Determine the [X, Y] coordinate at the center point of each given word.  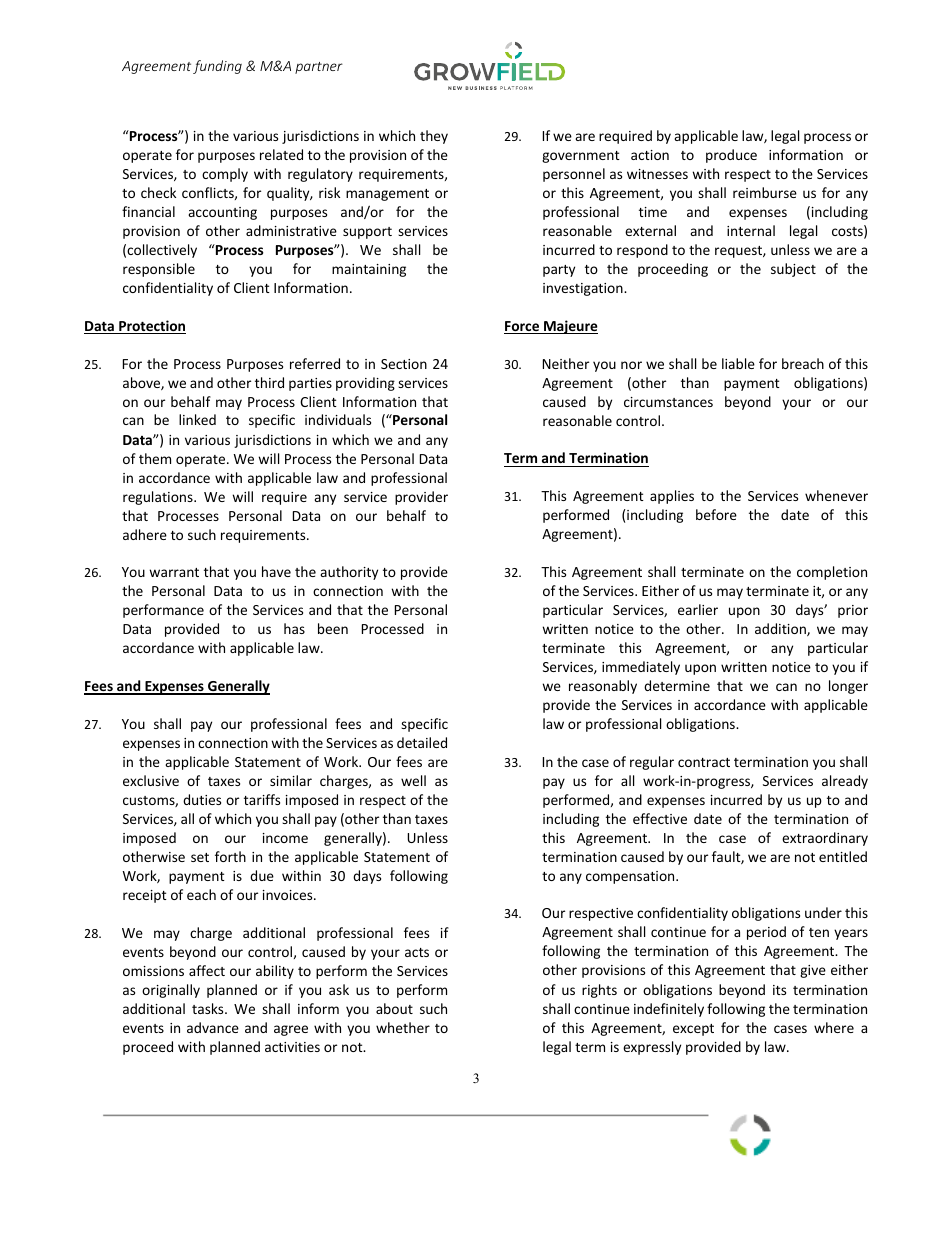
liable [738, 363]
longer [848, 687]
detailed [422, 742]
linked [197, 419]
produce [731, 156]
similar [291, 780]
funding [217, 67]
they [434, 137]
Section [404, 364]
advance [213, 1027]
